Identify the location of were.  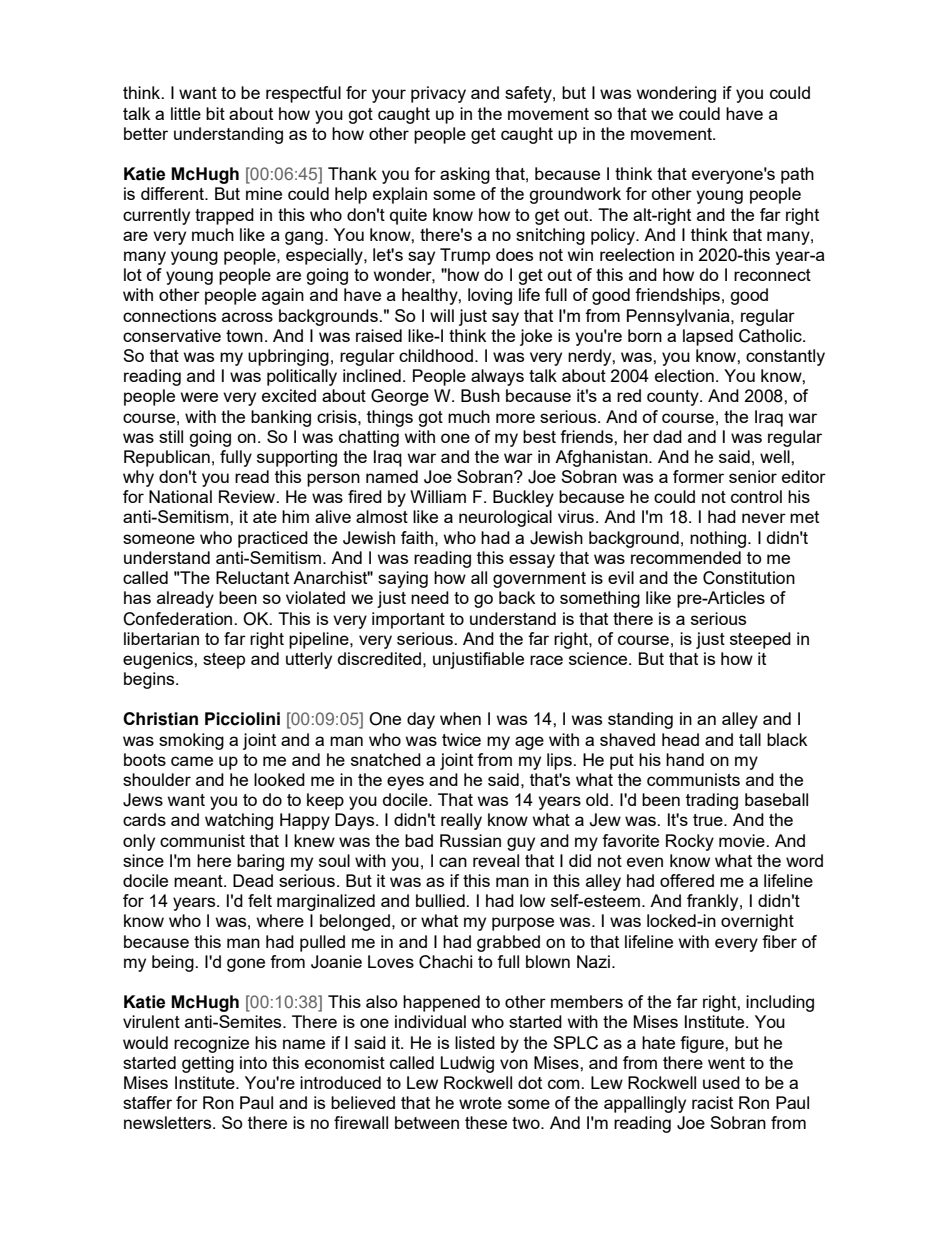
(199, 397).
